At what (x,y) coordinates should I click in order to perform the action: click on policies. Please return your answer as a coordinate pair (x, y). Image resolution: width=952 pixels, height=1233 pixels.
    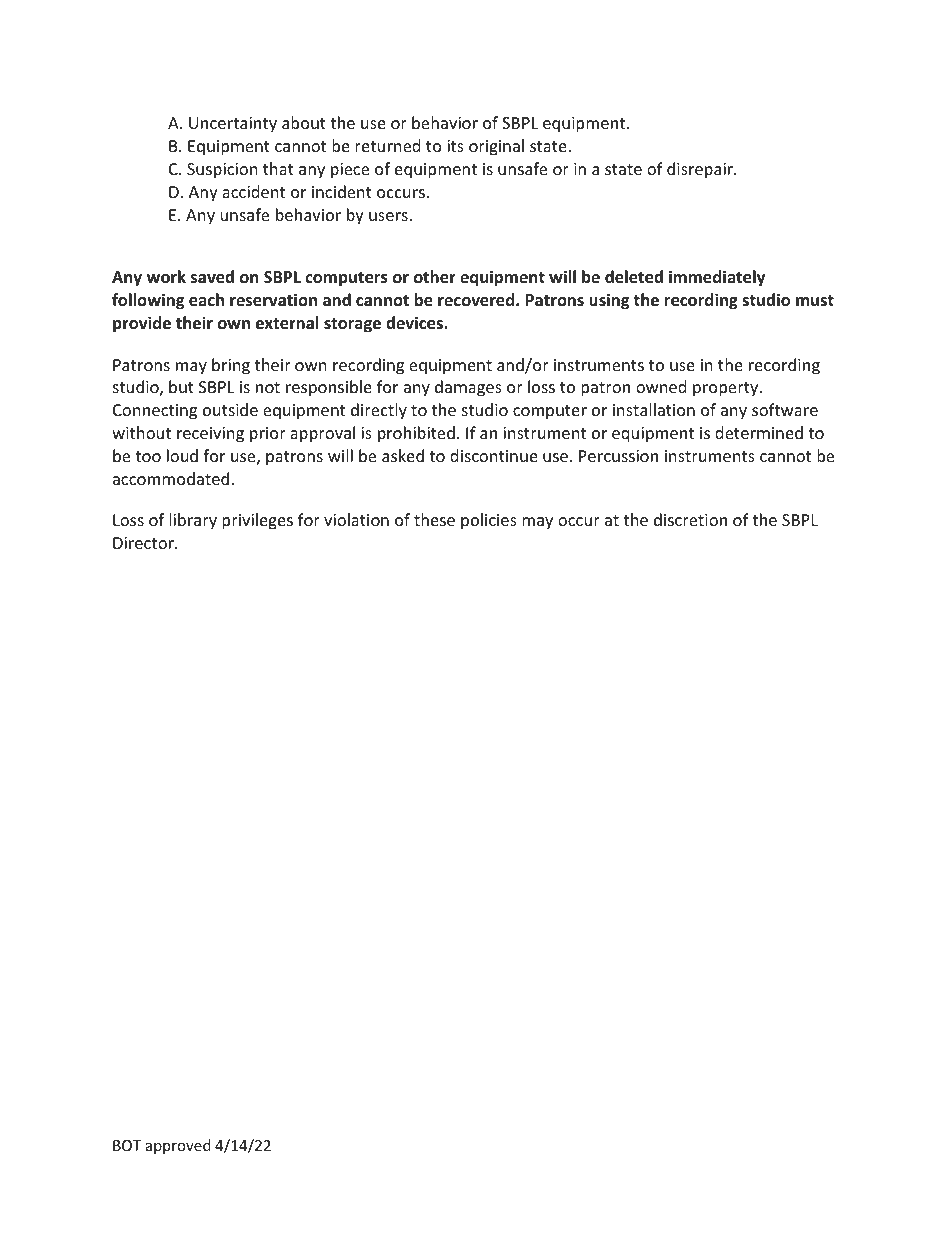
    Looking at the image, I should click on (489, 521).
